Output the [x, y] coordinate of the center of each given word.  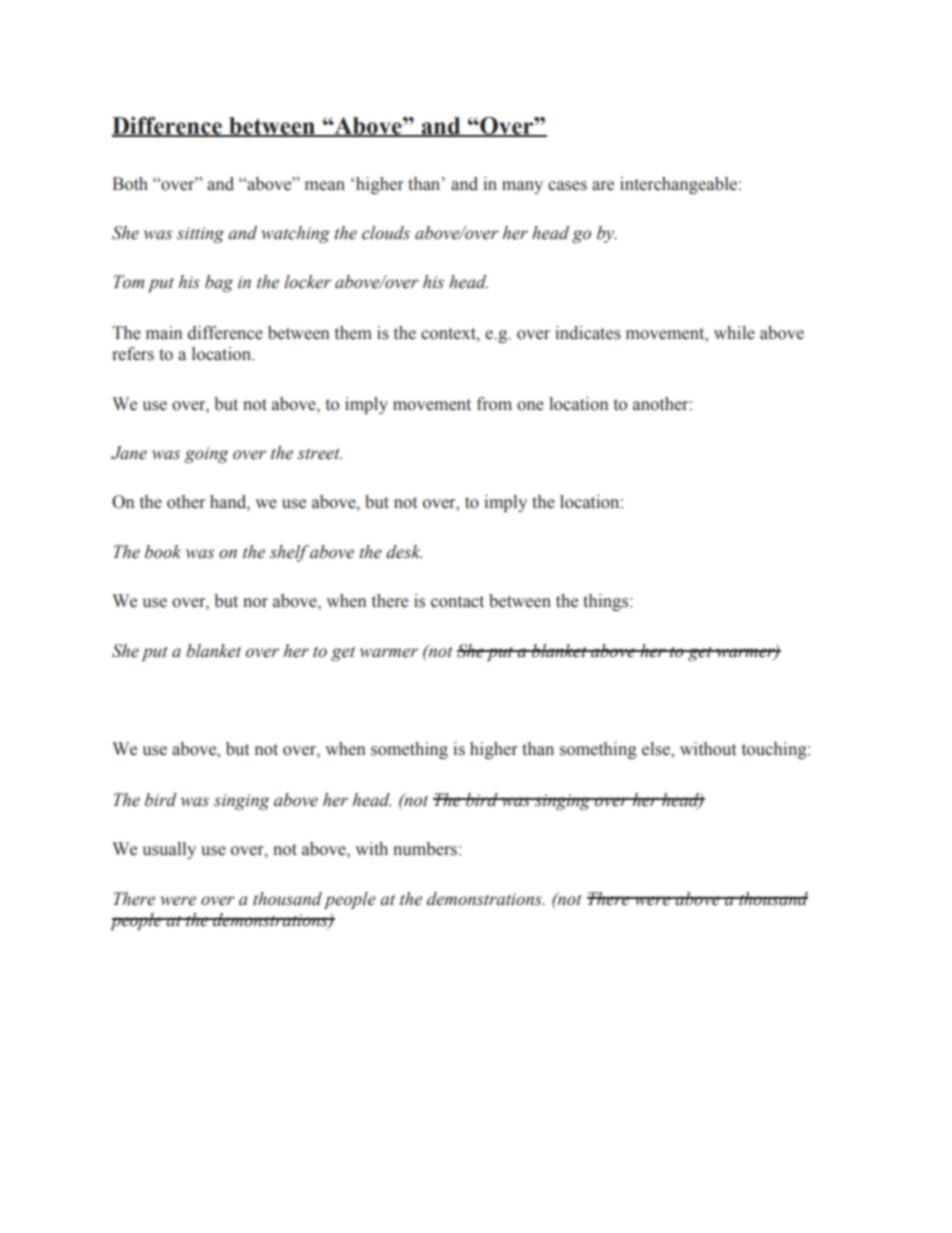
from [494, 404]
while [734, 333]
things [607, 602]
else [657, 750]
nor [255, 603]
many [522, 187]
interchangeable [678, 185]
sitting [200, 235]
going [207, 455]
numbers [425, 849]
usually [169, 850]
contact [457, 602]
